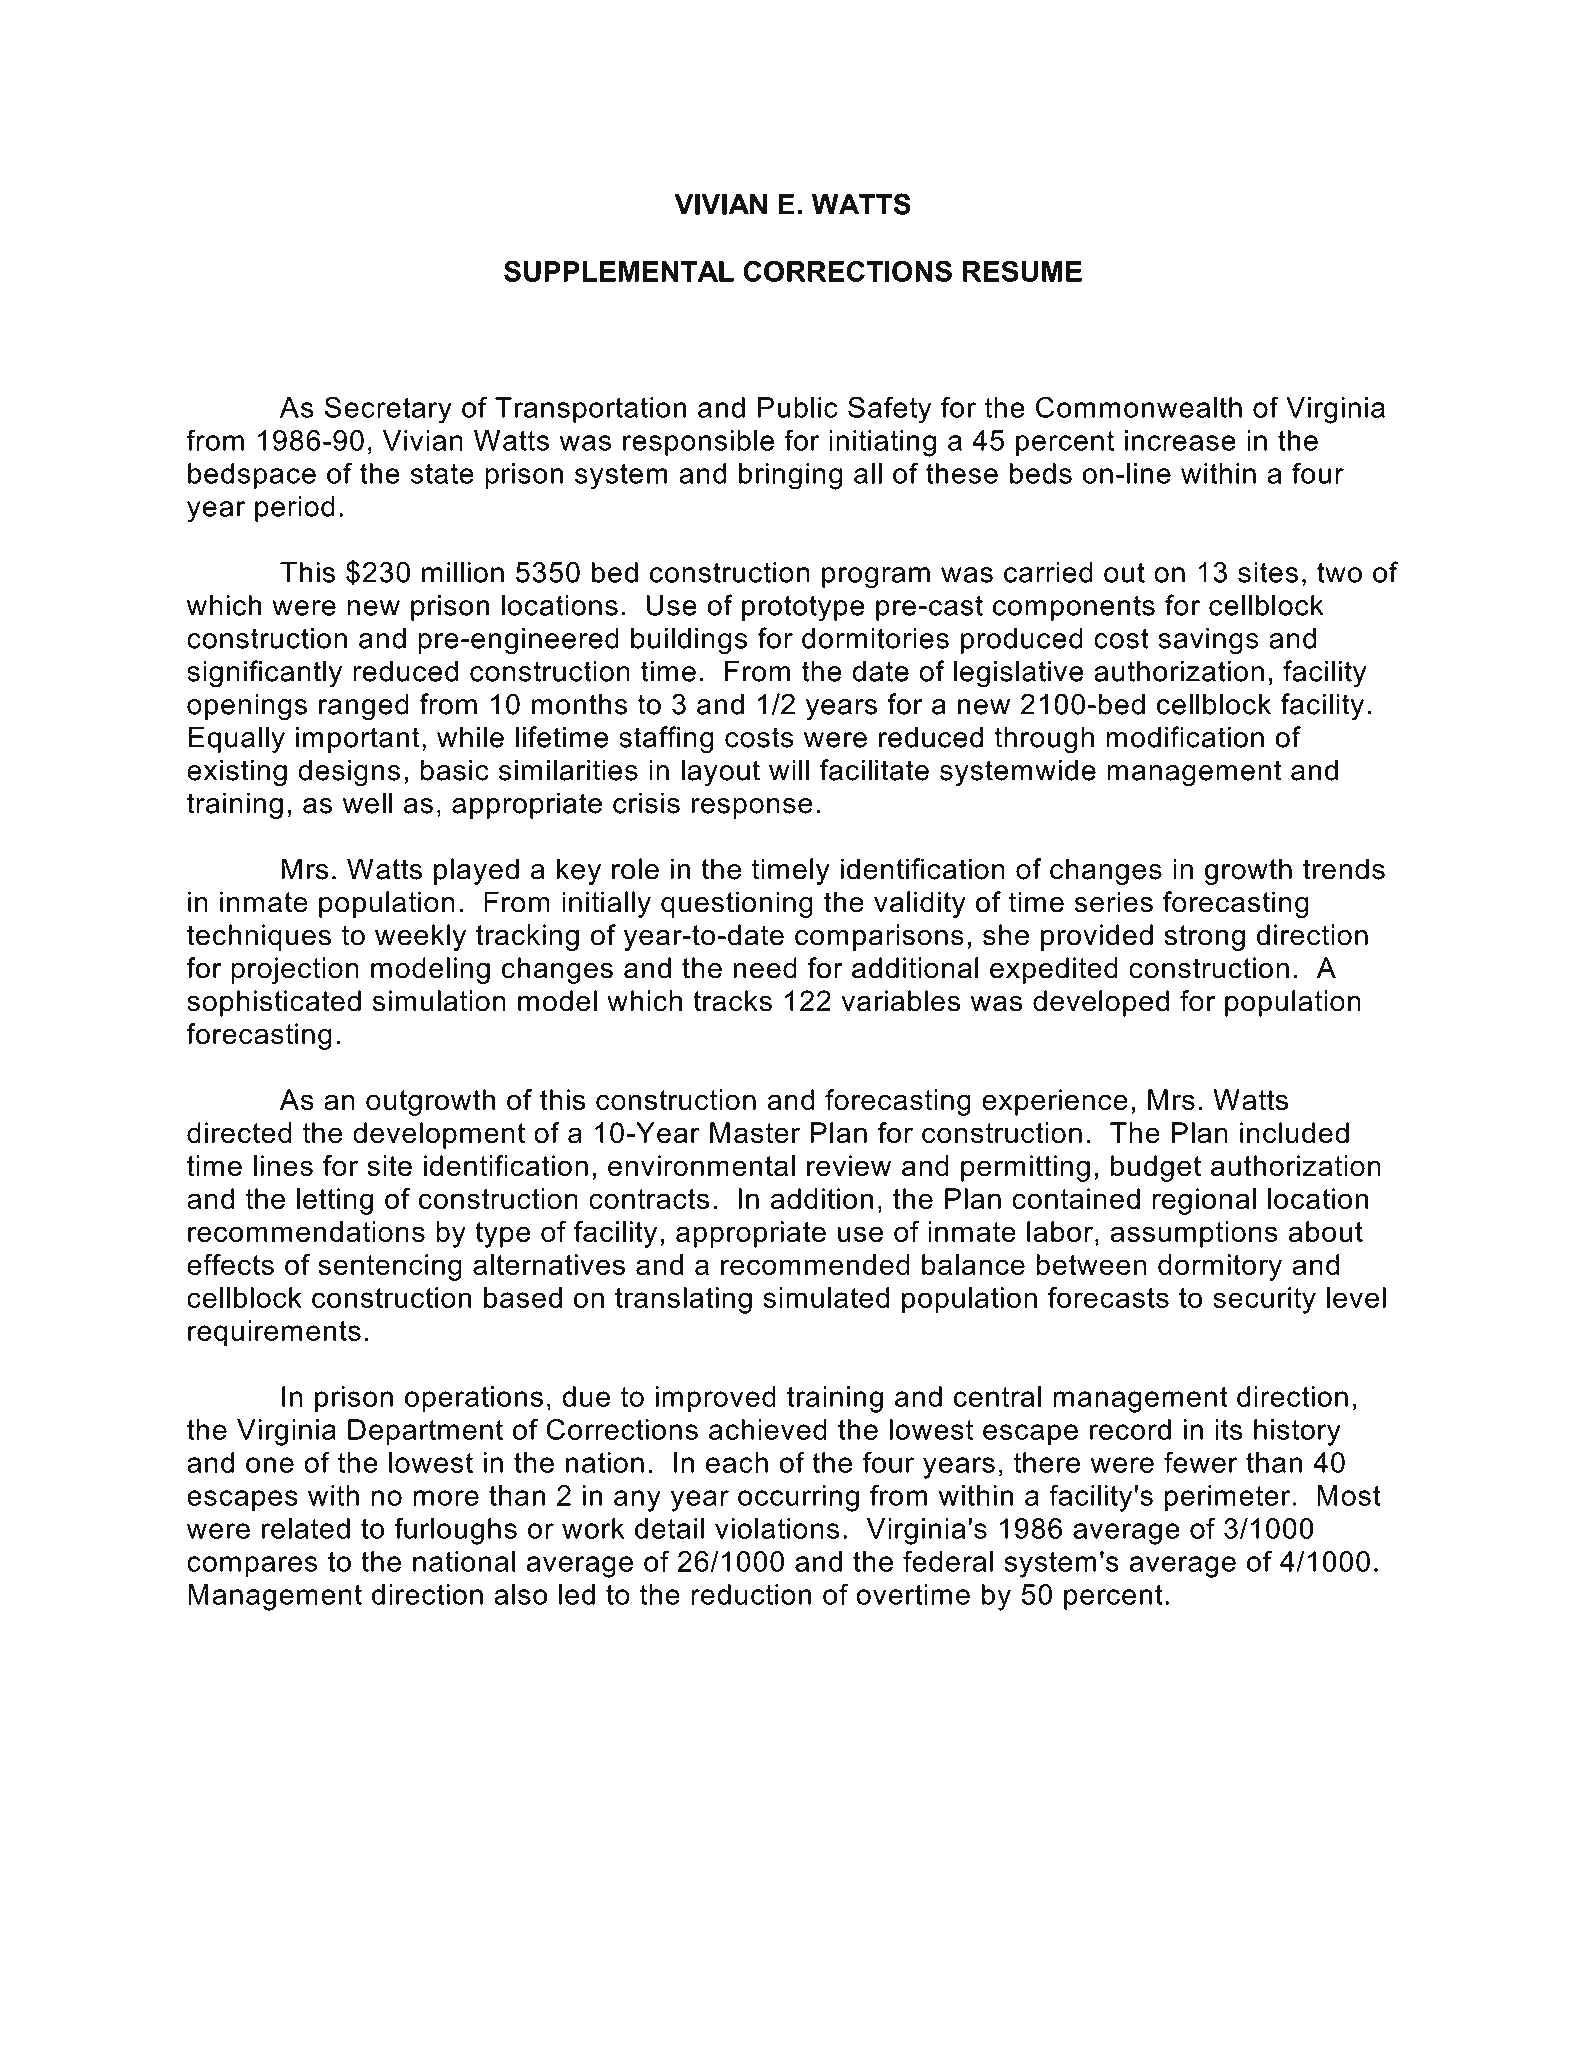 Image resolution: width=1586 pixels, height=2053 pixels. I want to click on included, so click(1294, 1133).
